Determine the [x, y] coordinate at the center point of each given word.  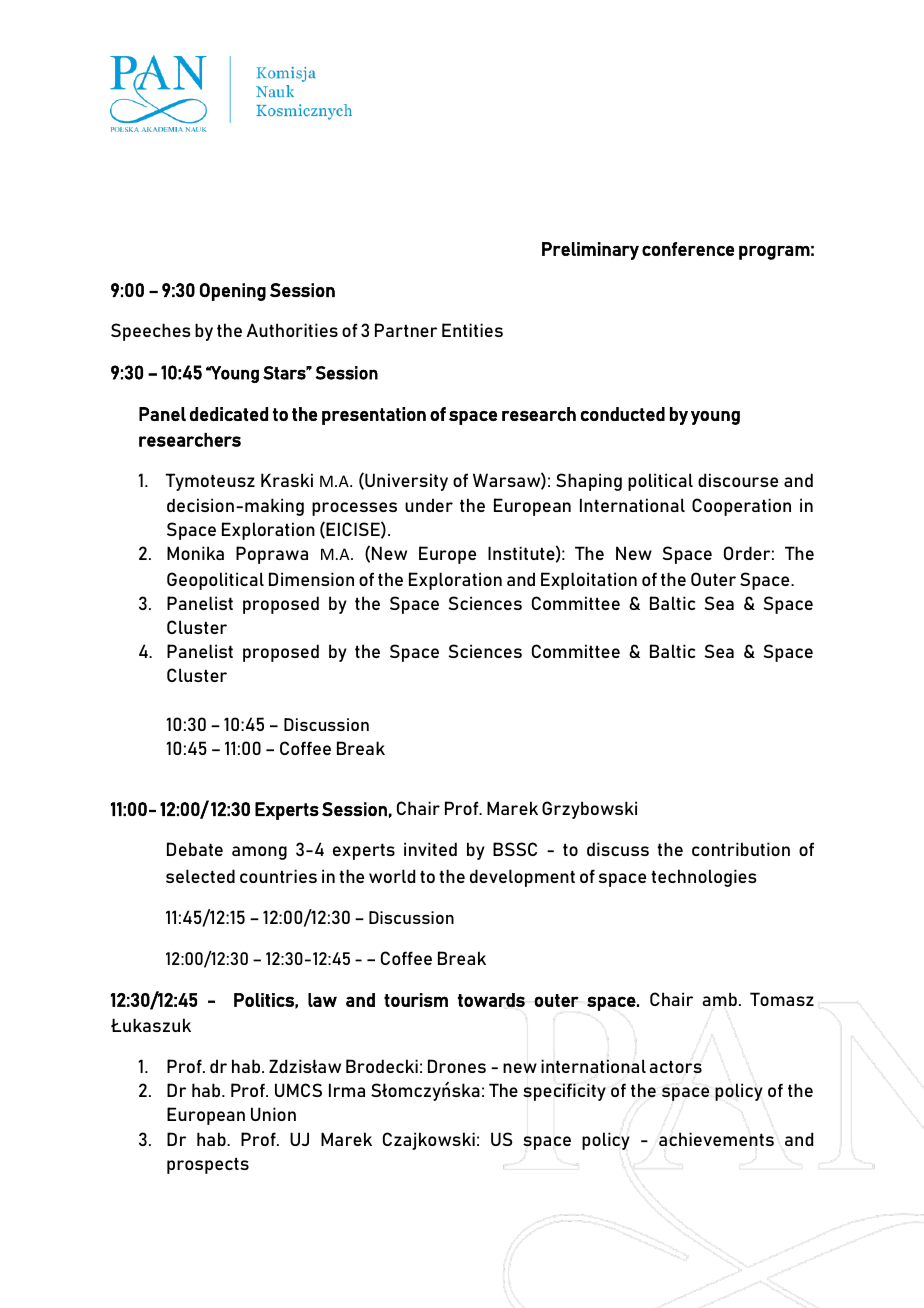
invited [430, 849]
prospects [208, 1165]
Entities [472, 330]
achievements [716, 1139]
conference [688, 249]
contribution [741, 849]
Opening [233, 292]
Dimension [311, 579]
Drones [457, 1066]
